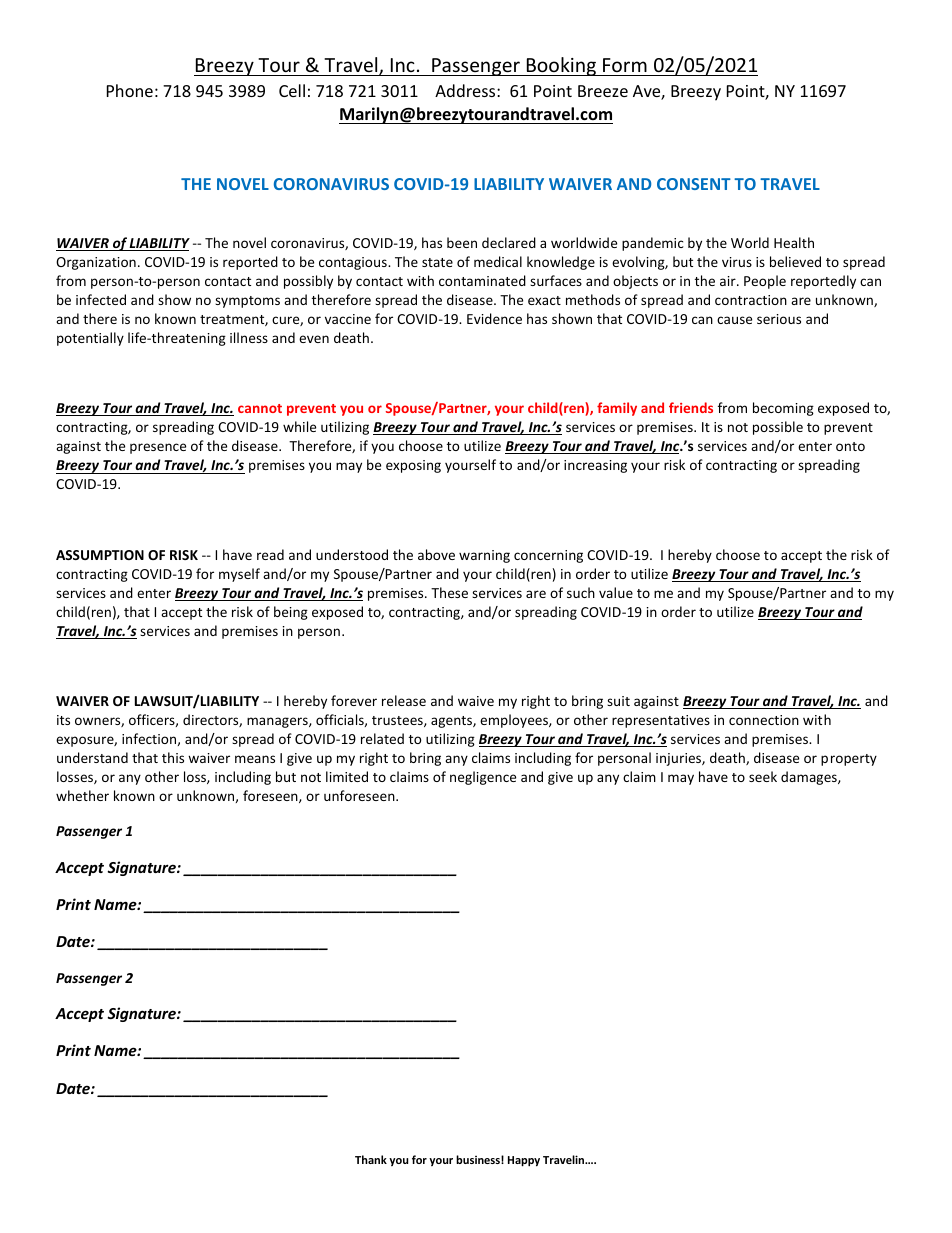 The image size is (952, 1233). Describe the element at coordinates (561, 66) in the image. I see `Booking` at that location.
